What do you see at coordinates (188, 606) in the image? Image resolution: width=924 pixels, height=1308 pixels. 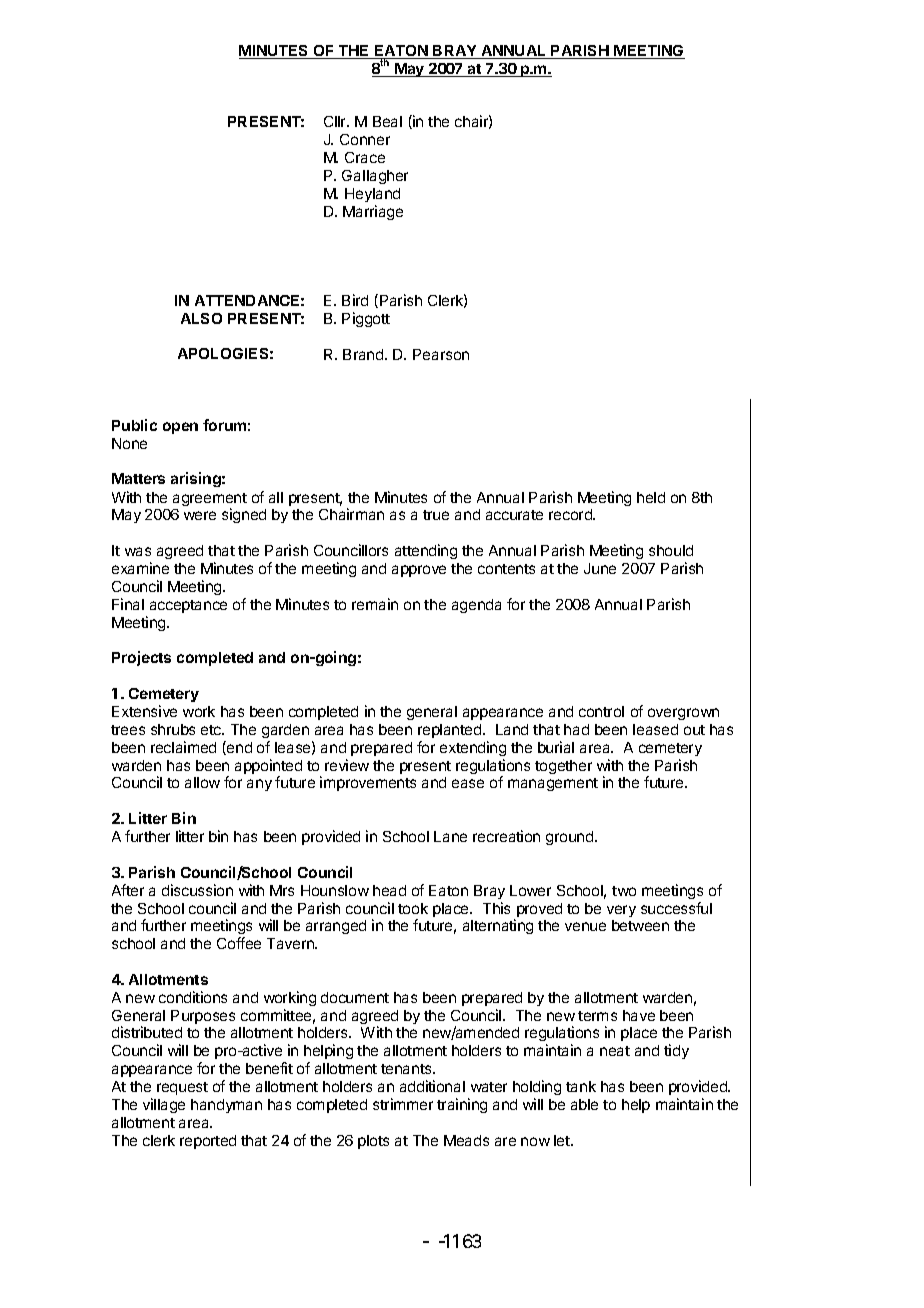 I see `acceptance` at bounding box center [188, 606].
